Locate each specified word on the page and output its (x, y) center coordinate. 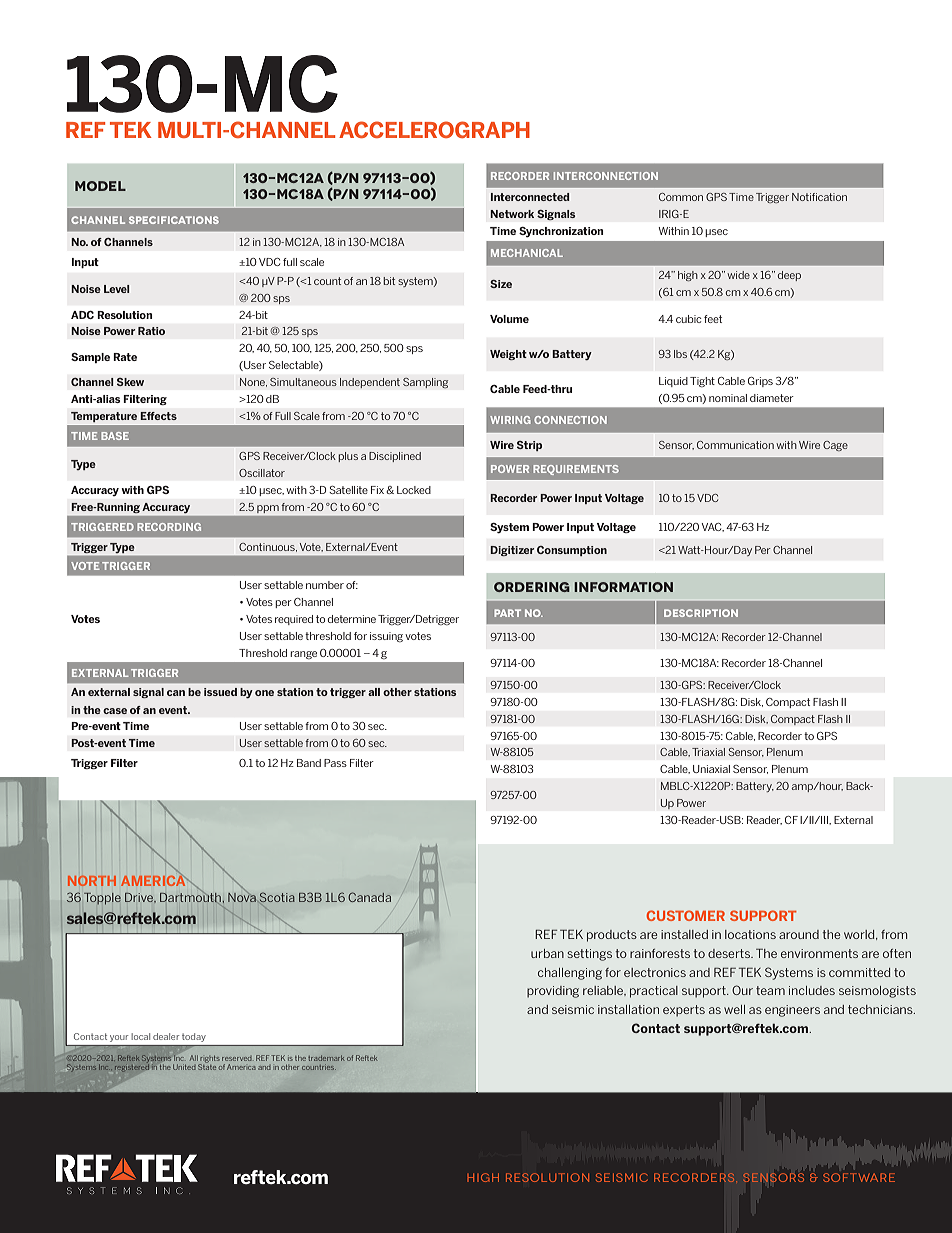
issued (220, 692)
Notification (819, 197)
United (184, 1067)
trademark (326, 1058)
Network (512, 214)
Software (859, 1177)
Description (701, 613)
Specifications (174, 220)
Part (507, 613)
